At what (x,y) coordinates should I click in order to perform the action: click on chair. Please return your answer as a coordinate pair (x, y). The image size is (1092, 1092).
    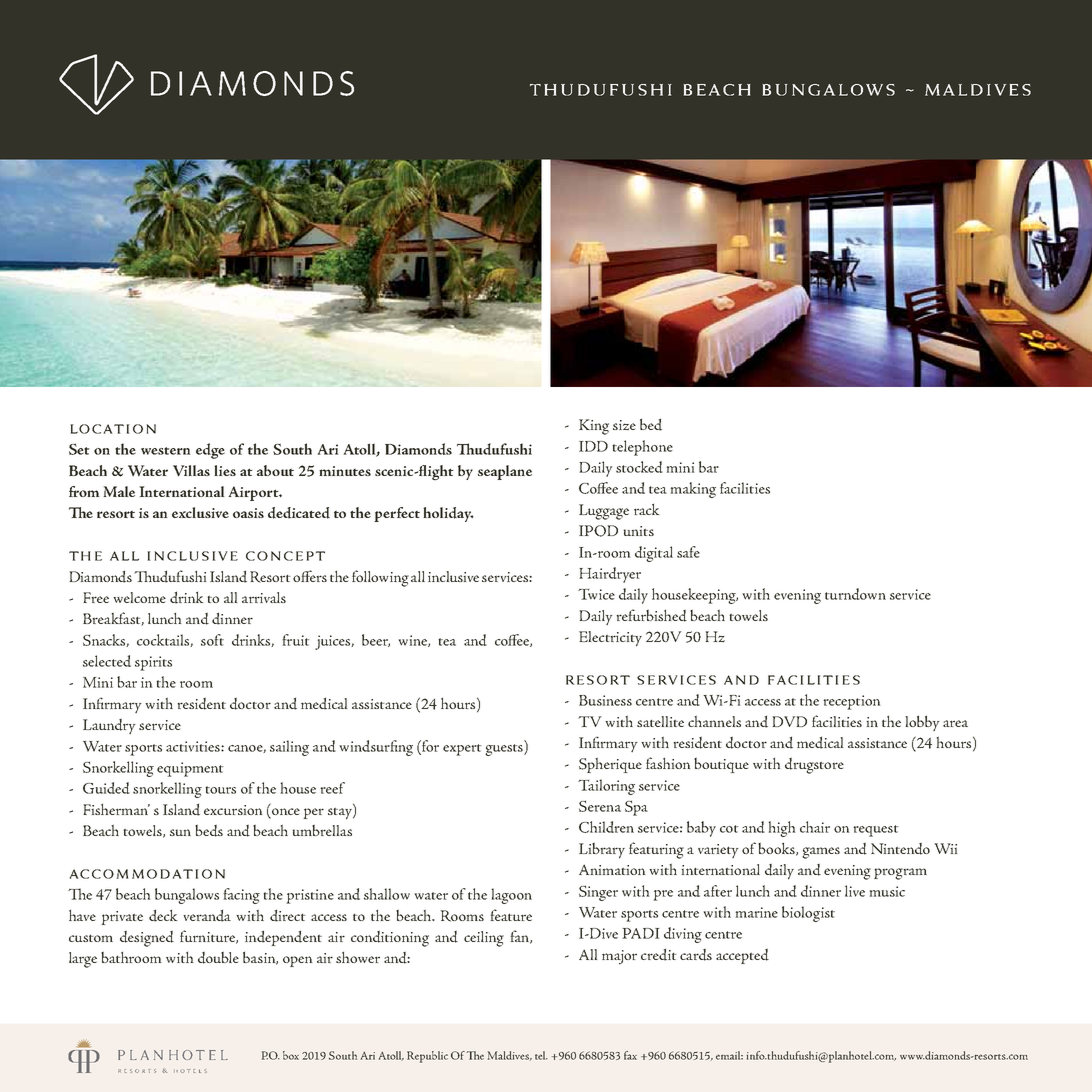
    Looking at the image, I should click on (815, 827).
